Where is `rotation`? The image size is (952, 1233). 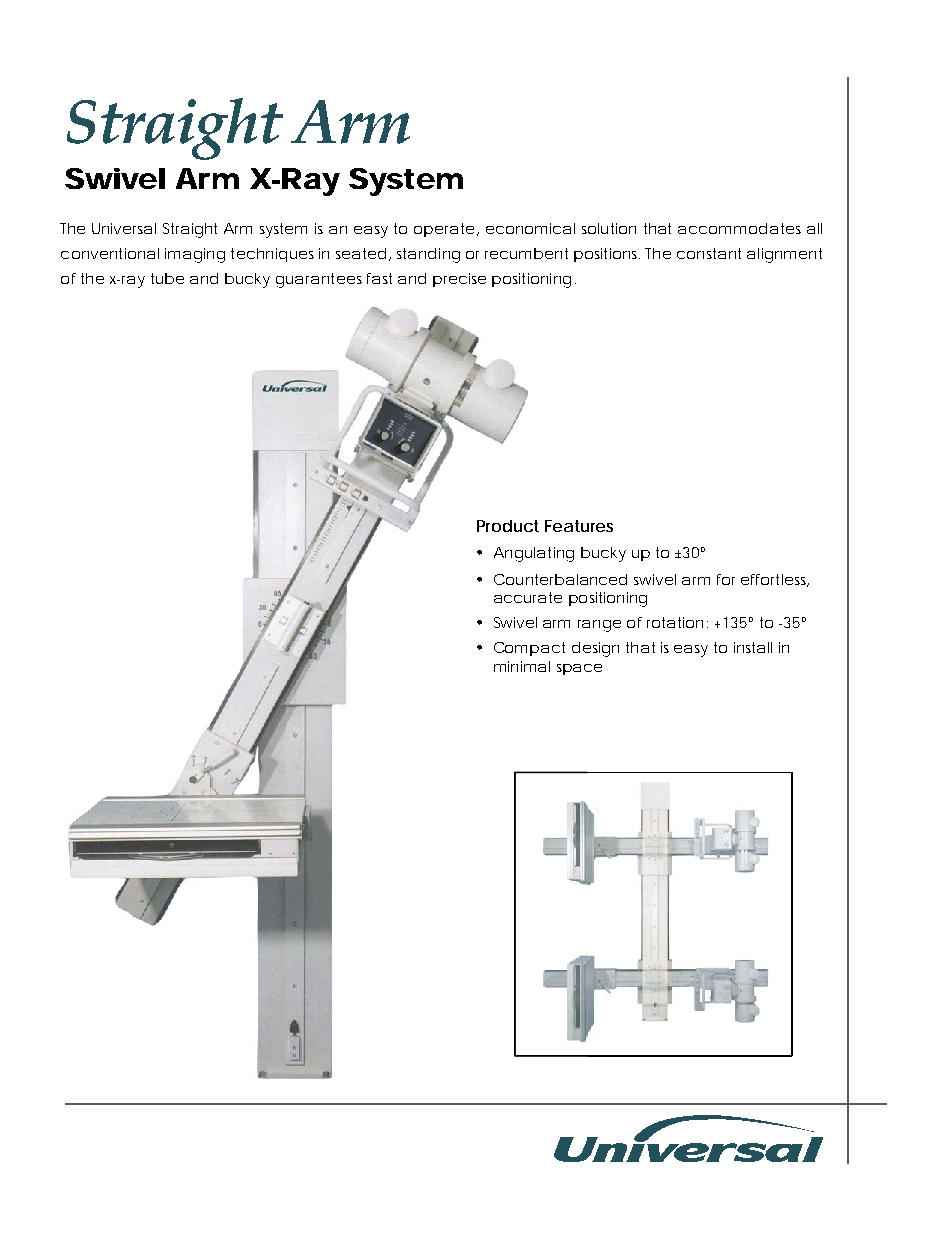 rotation is located at coordinates (675, 622).
